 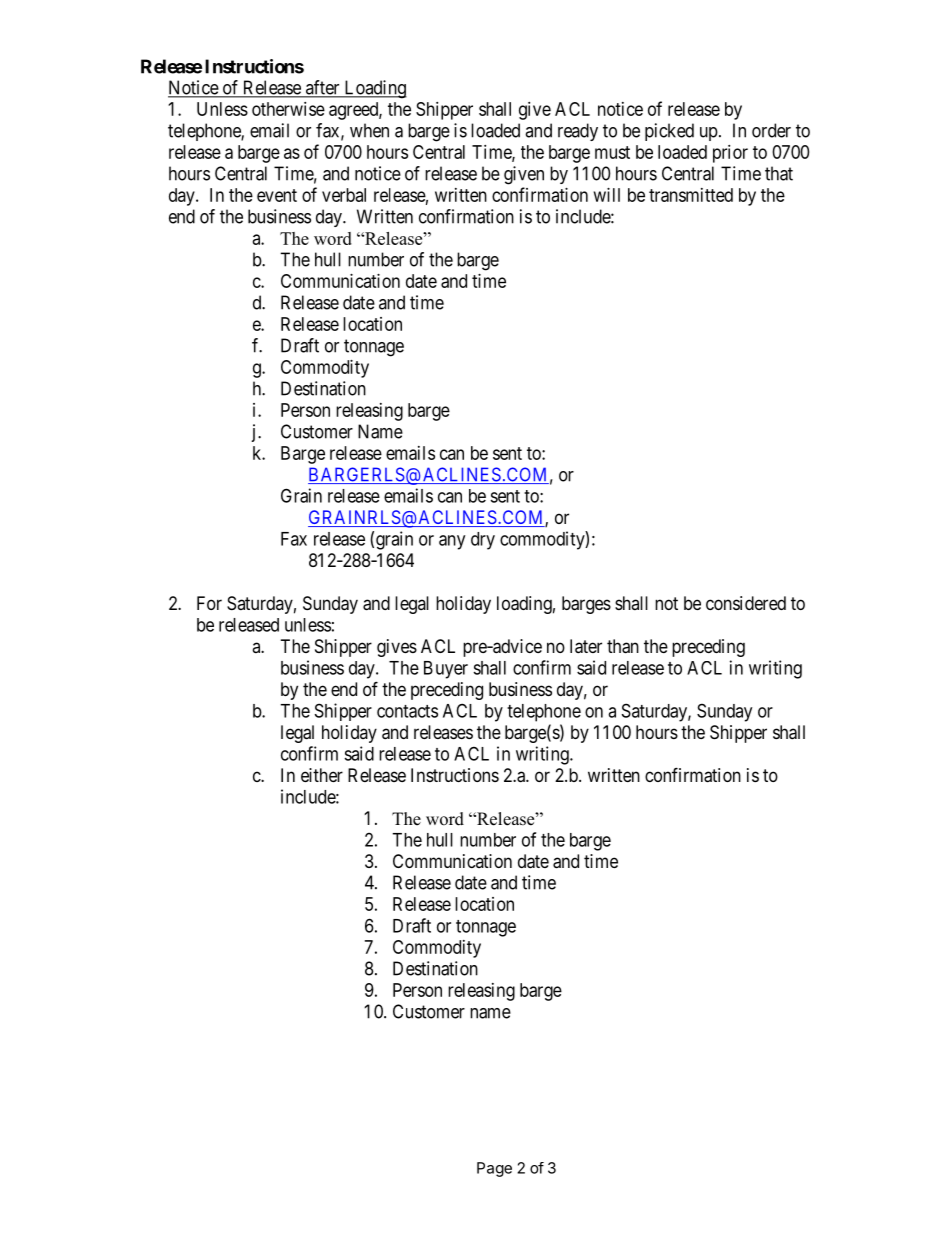 What do you see at coordinates (494, 1169) in the screenshot?
I see `Page` at bounding box center [494, 1169].
